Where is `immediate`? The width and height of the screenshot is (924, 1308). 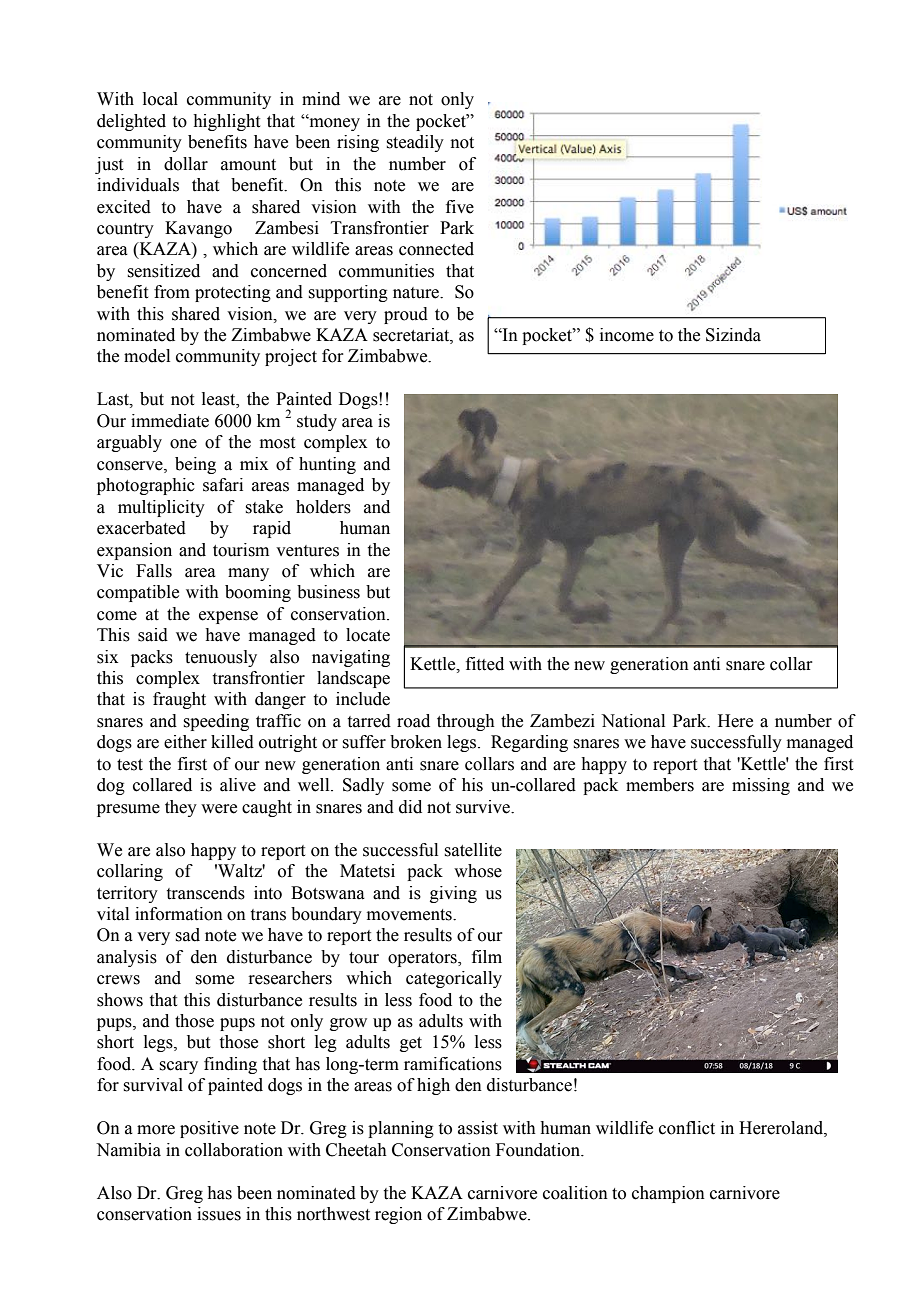 immediate is located at coordinates (170, 421).
